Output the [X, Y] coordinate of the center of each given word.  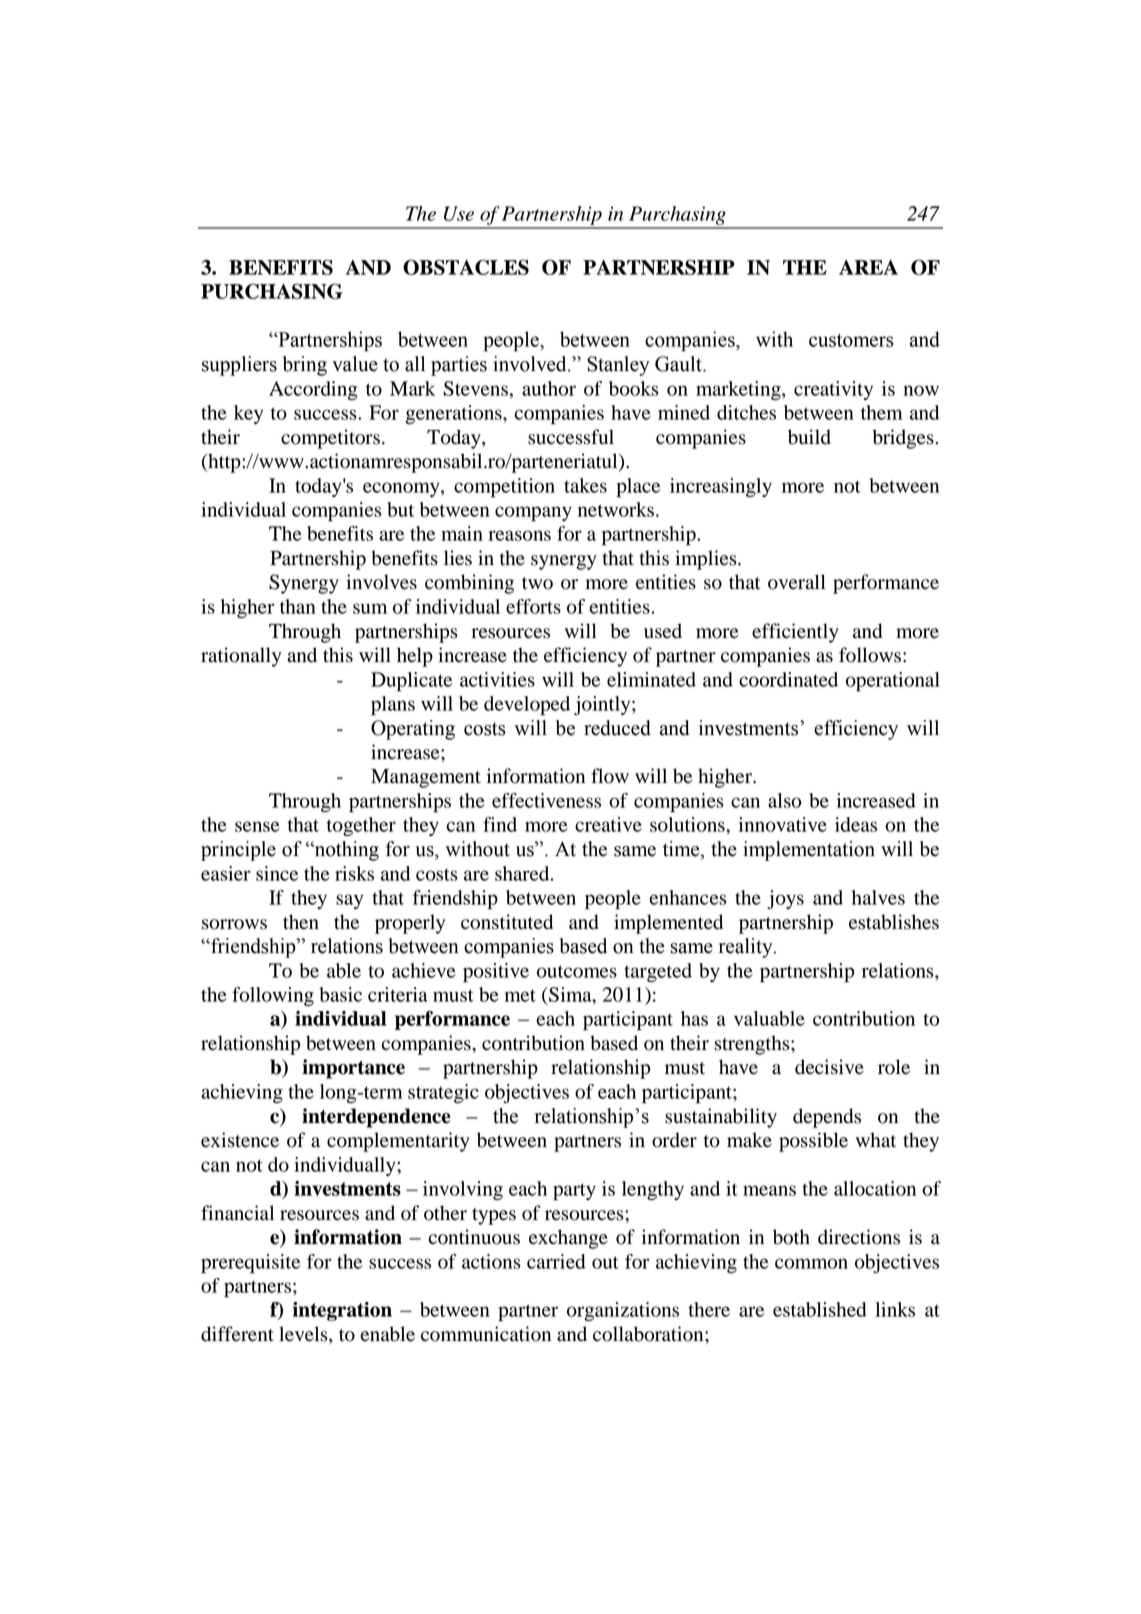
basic [341, 994]
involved [531, 364]
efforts [533, 606]
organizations [623, 1311]
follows [870, 655]
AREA [868, 267]
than [298, 606]
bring [305, 366]
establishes [894, 922]
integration [342, 1311]
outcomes [577, 971]
